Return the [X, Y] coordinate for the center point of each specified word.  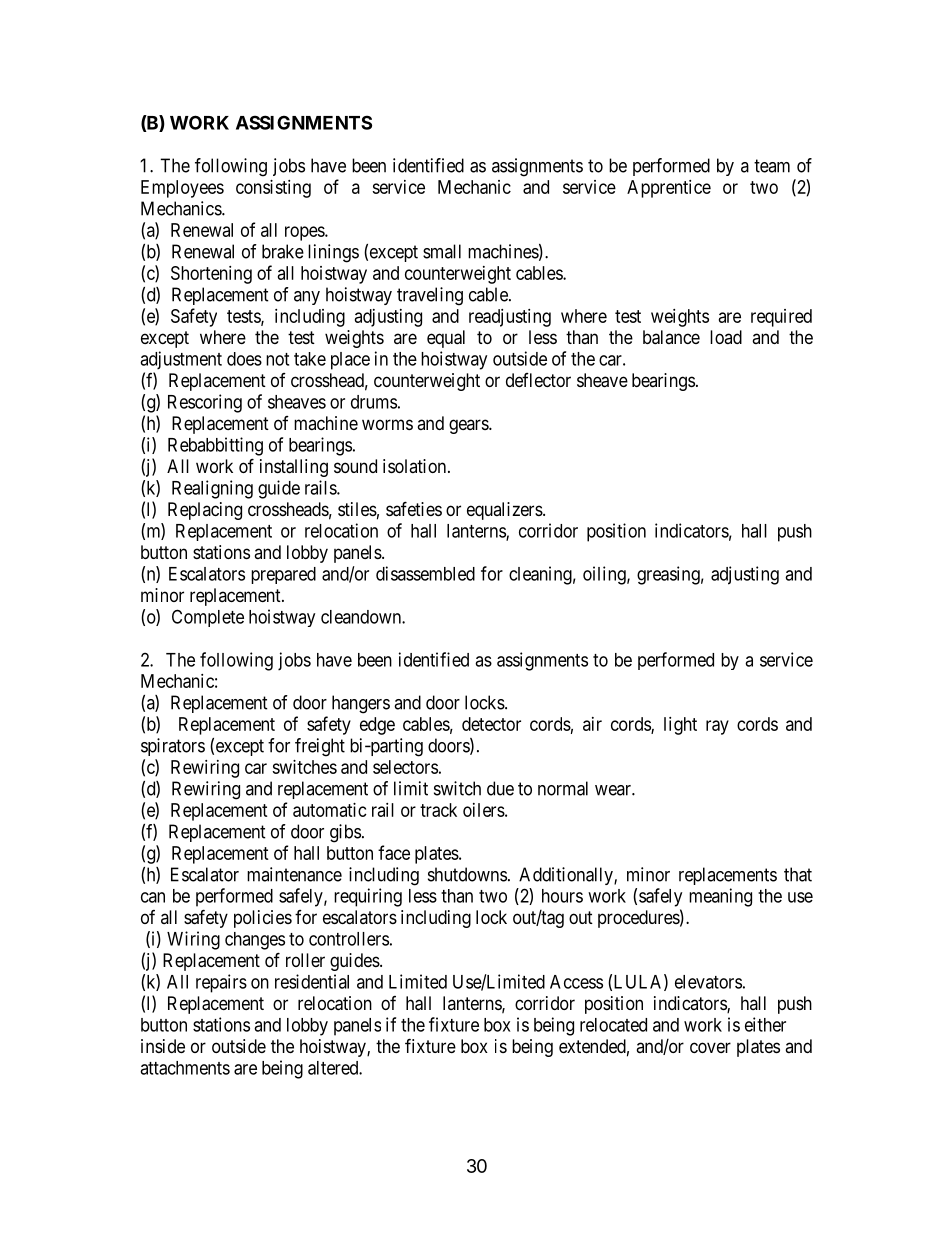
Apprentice [669, 189]
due [500, 788]
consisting [273, 189]
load [726, 337]
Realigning [212, 489]
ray [717, 727]
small [442, 251]
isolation [416, 466]
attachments [185, 1068]
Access [576, 982]
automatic [330, 810]
